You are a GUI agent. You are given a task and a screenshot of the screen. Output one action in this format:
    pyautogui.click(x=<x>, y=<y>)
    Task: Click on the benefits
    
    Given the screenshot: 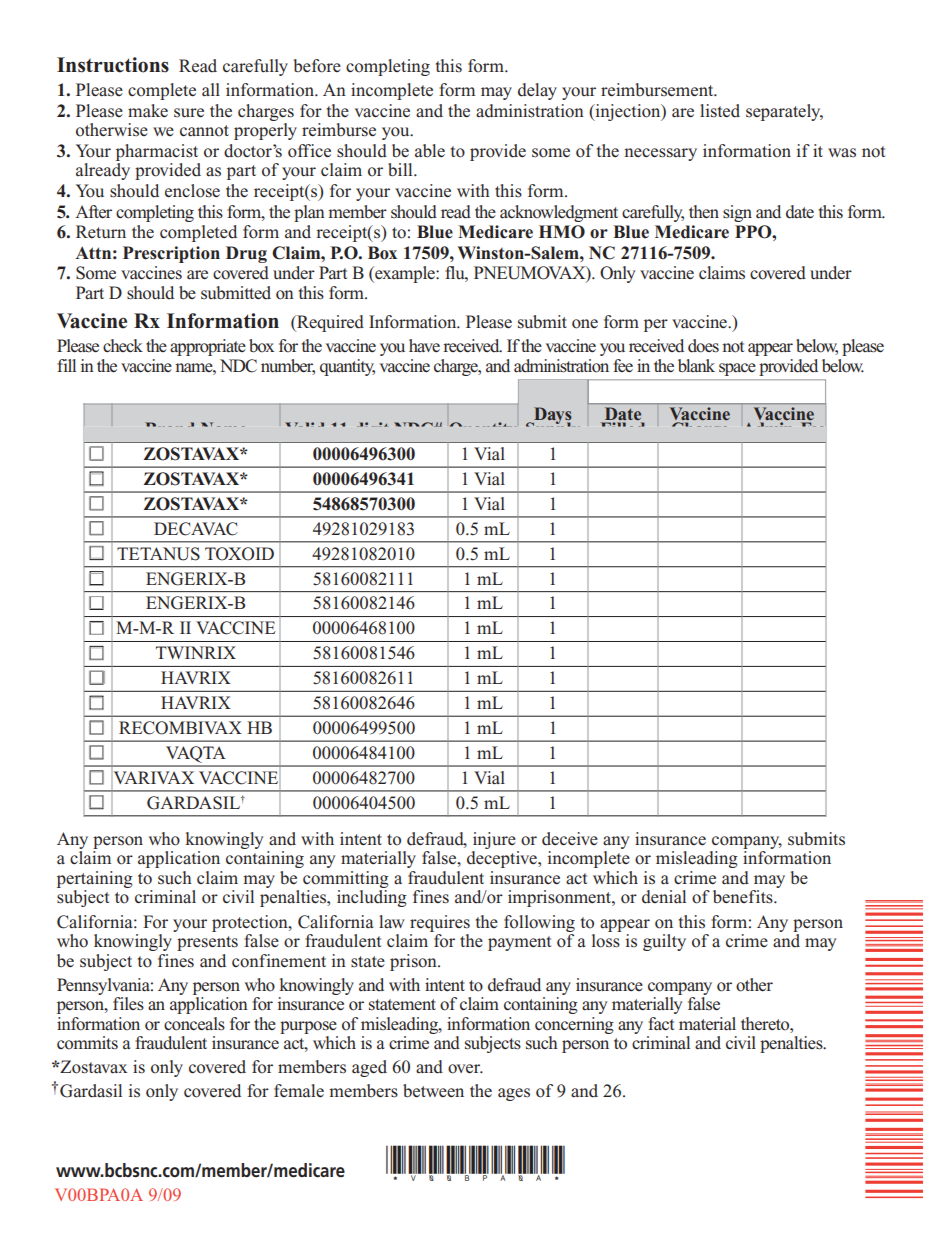 What is the action you would take?
    pyautogui.click(x=744, y=897)
